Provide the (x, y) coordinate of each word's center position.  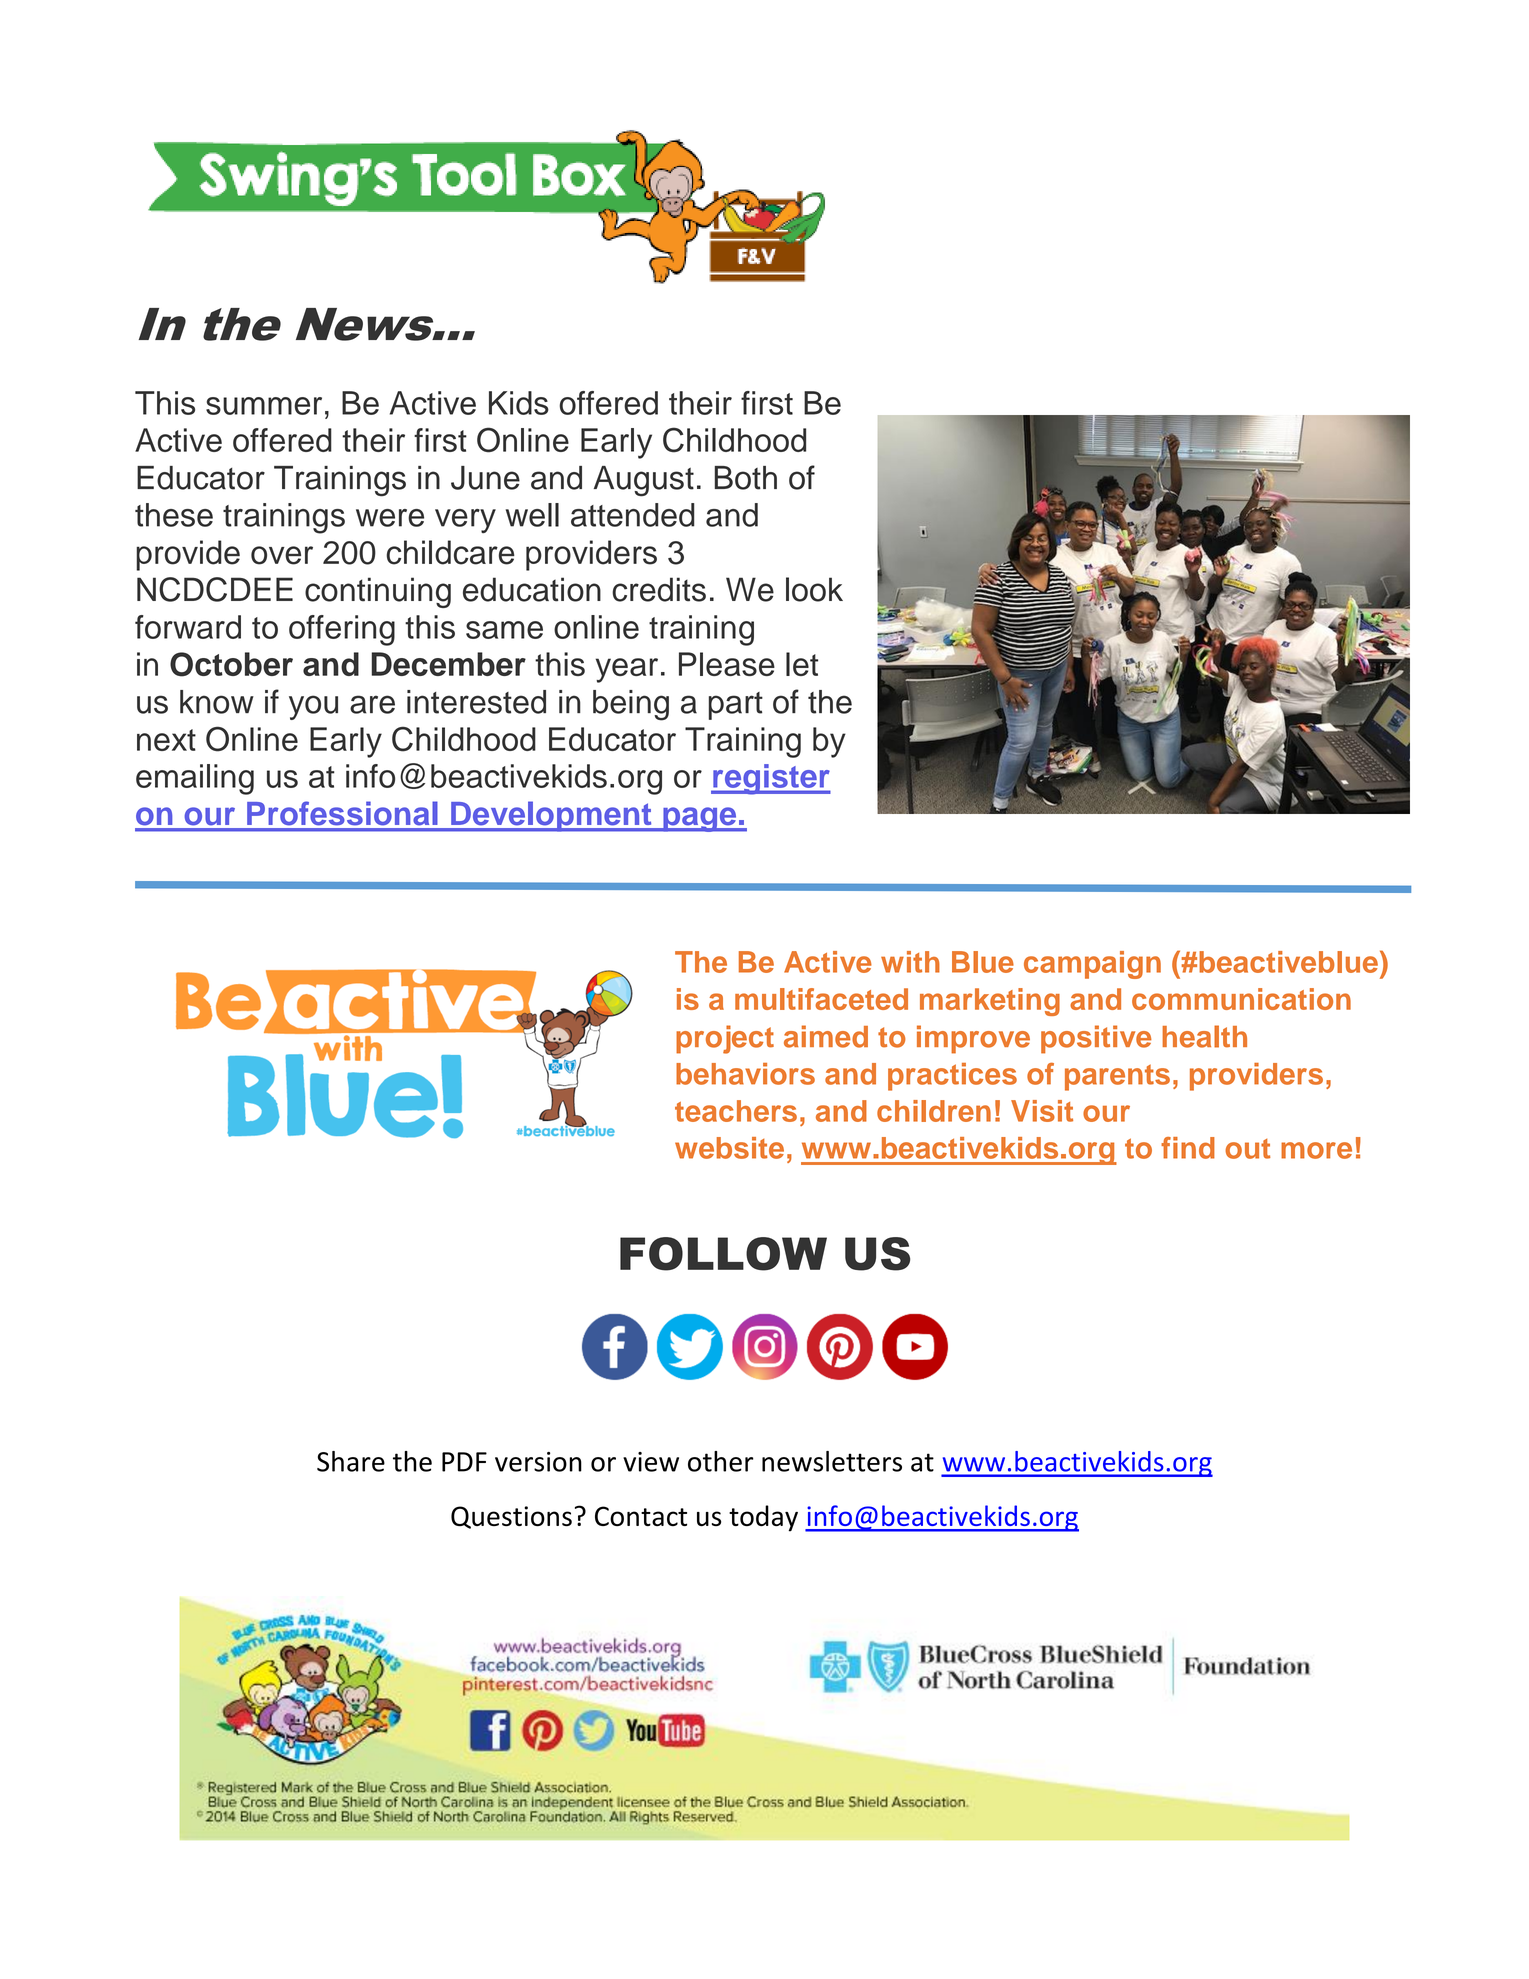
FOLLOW (723, 1254)
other (721, 1461)
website (729, 1148)
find (1188, 1148)
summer (264, 406)
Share (351, 1461)
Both (746, 478)
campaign (1092, 965)
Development (551, 816)
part (736, 706)
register (771, 779)
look (814, 589)
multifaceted (821, 999)
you (313, 707)
